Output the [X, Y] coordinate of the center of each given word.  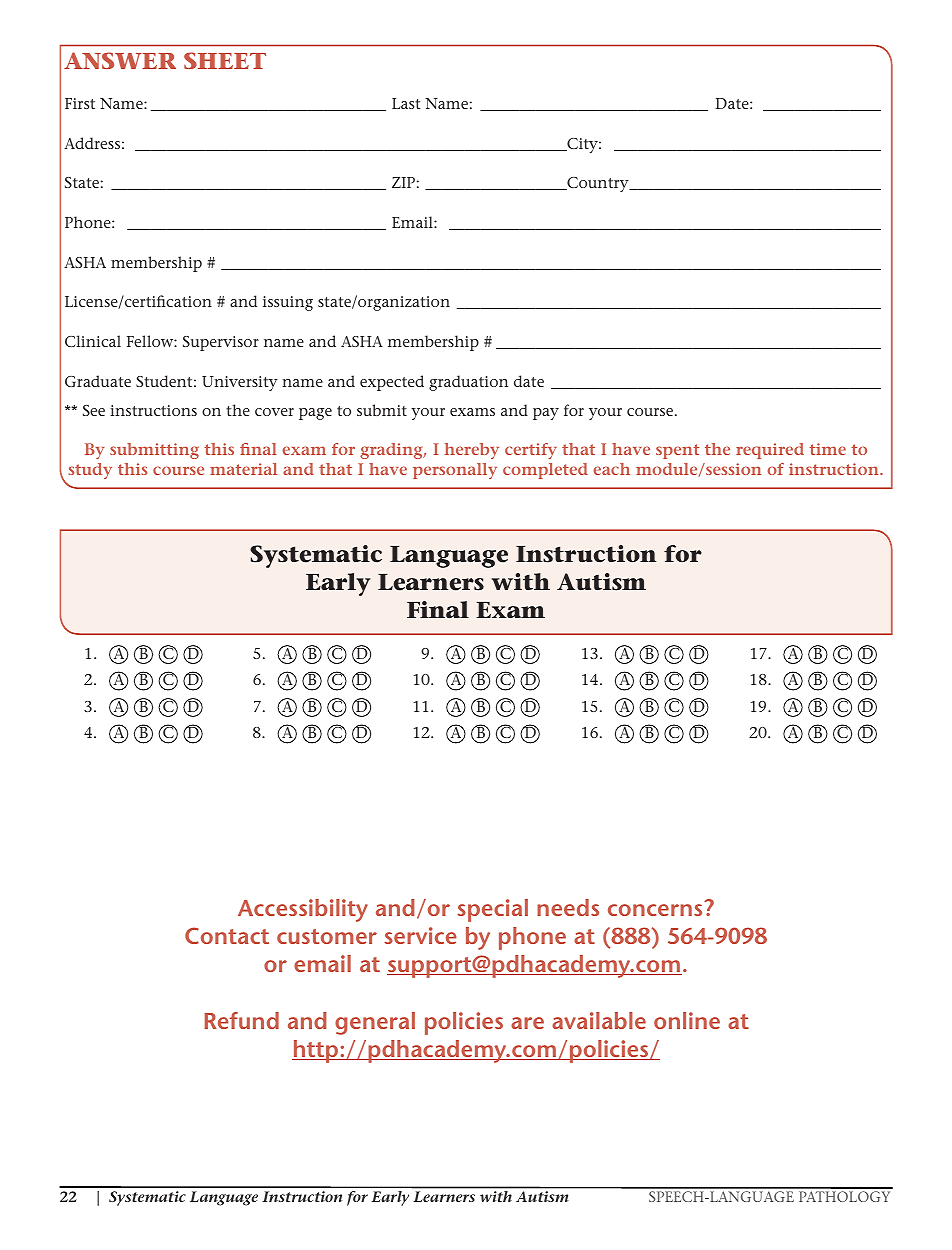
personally [455, 471]
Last [406, 103]
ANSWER [120, 60]
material [243, 469]
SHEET [225, 60]
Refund [242, 1020]
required [770, 451]
